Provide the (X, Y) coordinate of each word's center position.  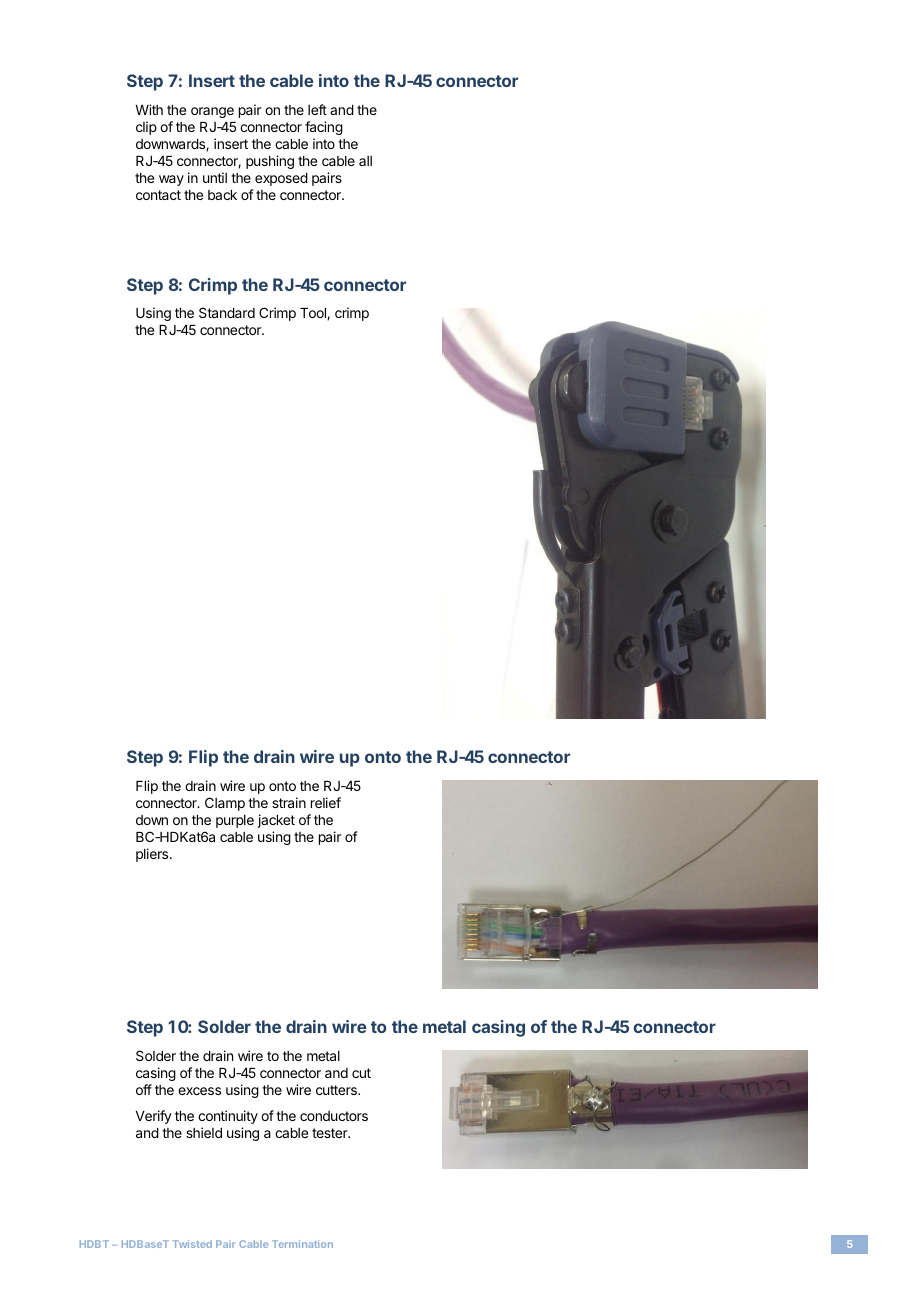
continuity (228, 1117)
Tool (314, 314)
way (171, 180)
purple (235, 821)
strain (289, 802)
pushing (270, 162)
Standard (227, 312)
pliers (153, 855)
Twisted (192, 1244)
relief (326, 802)
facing (324, 128)
